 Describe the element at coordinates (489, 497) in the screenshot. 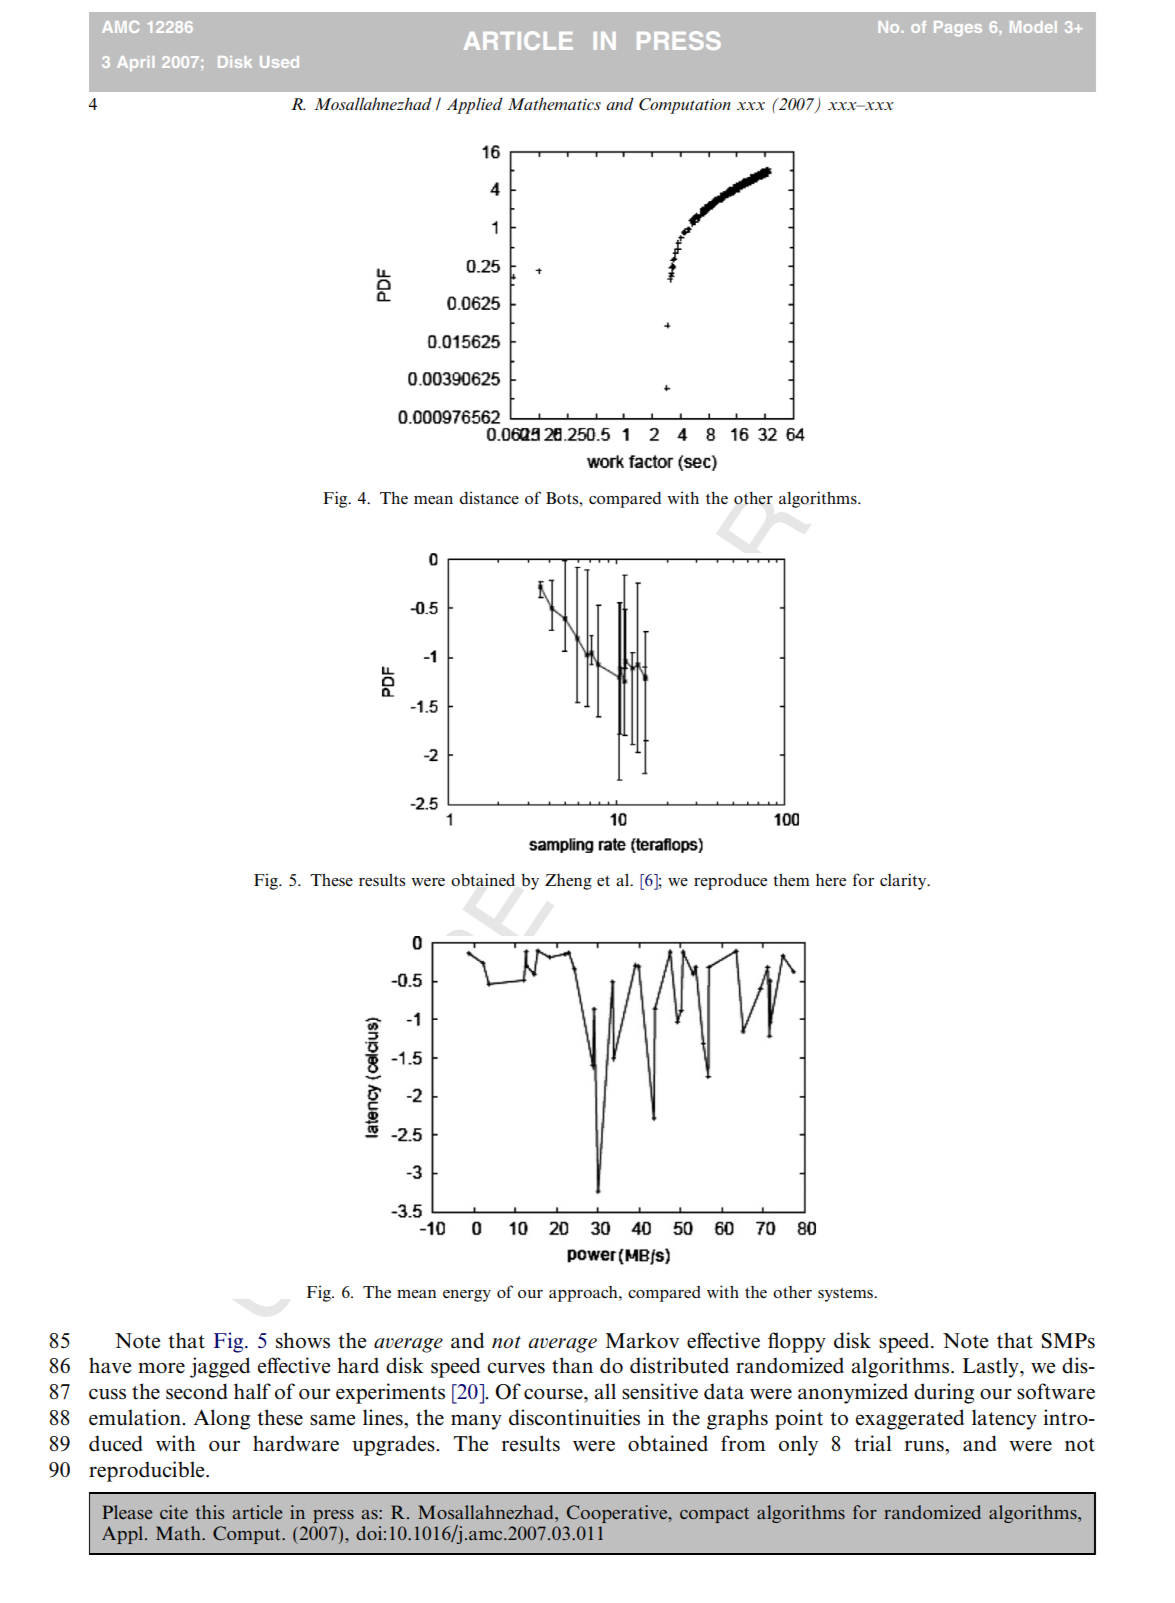

I see `distance` at that location.
